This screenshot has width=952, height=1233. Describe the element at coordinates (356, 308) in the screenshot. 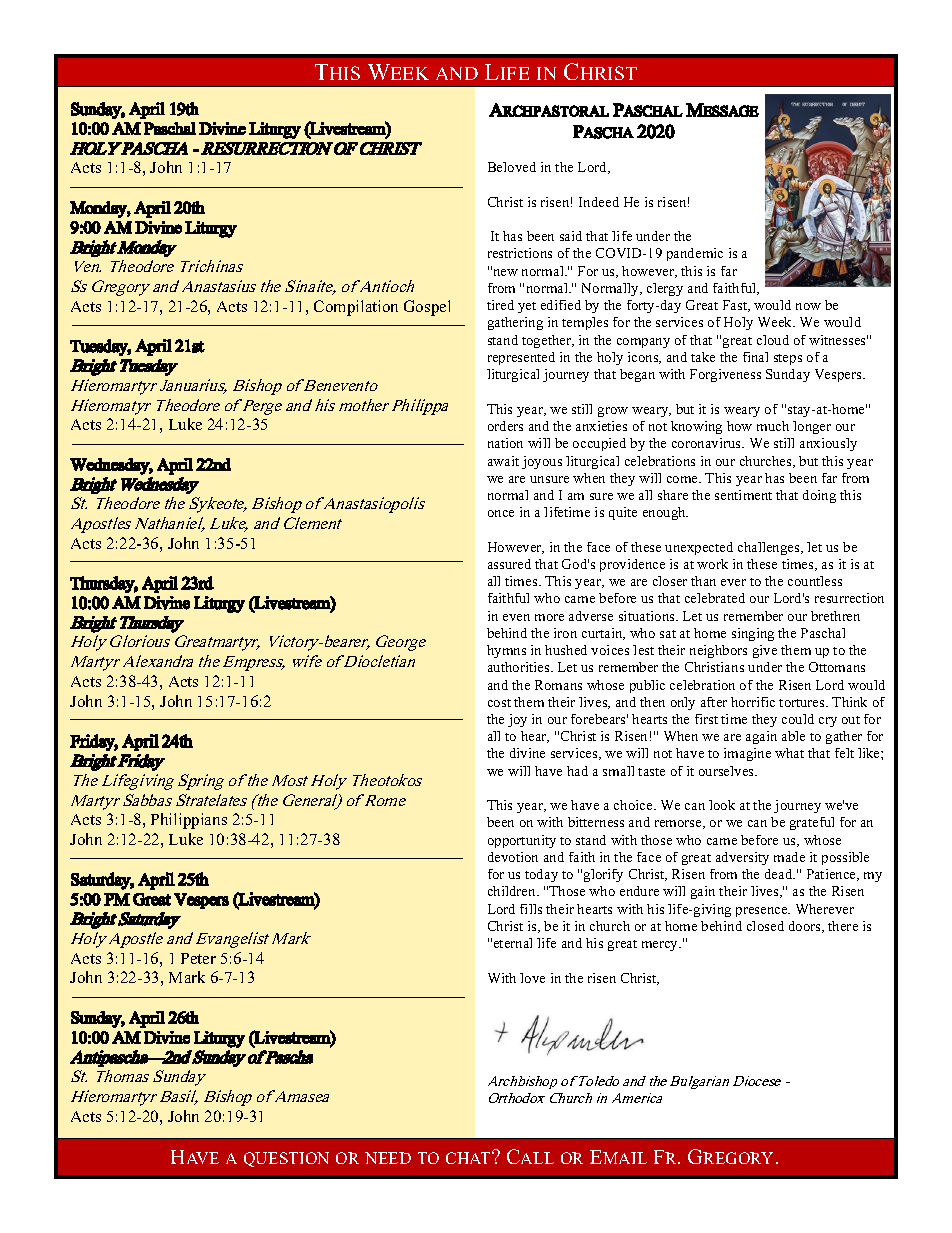

I see `Compilation` at that location.
